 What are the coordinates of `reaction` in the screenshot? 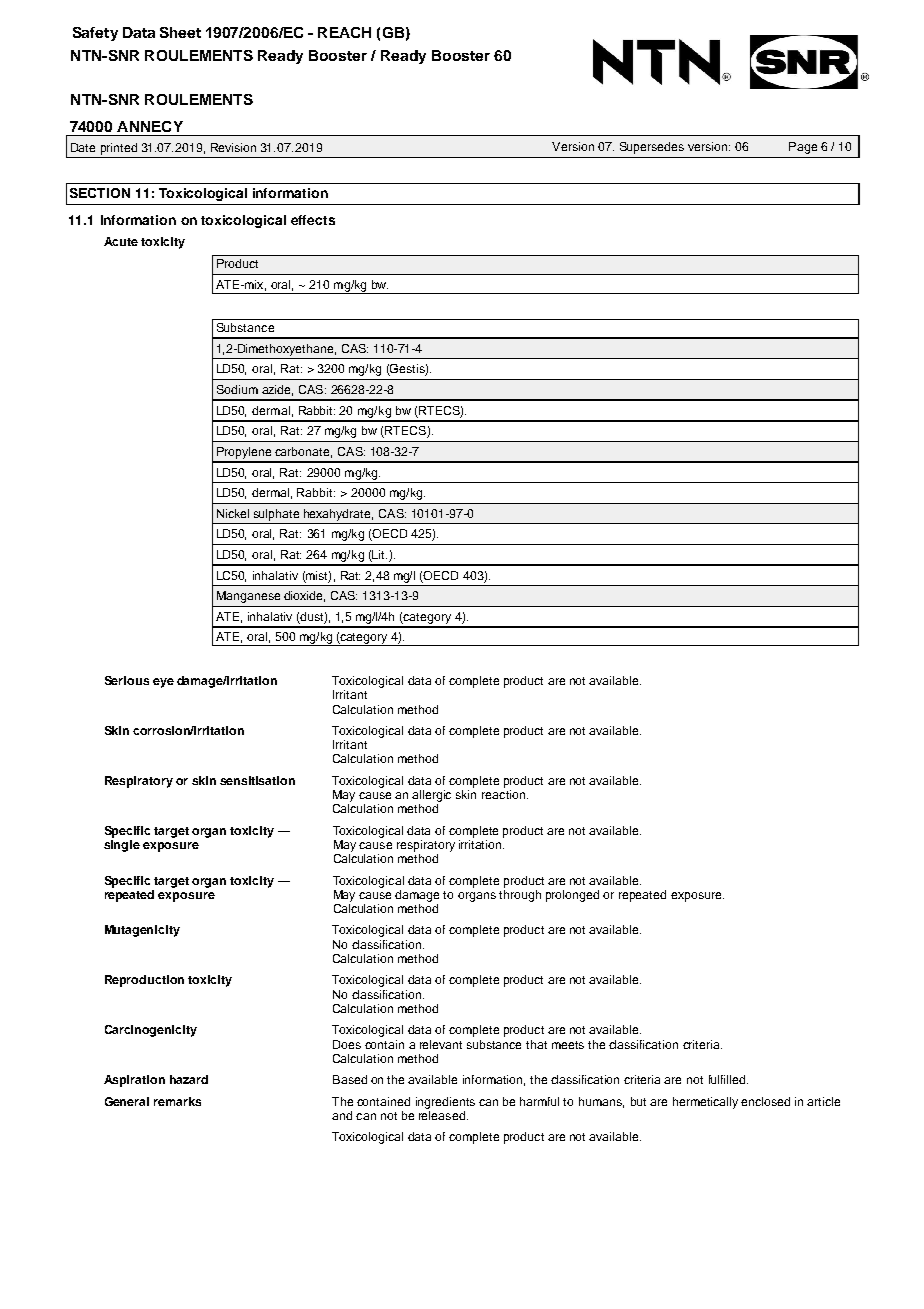 It's located at (503, 794).
